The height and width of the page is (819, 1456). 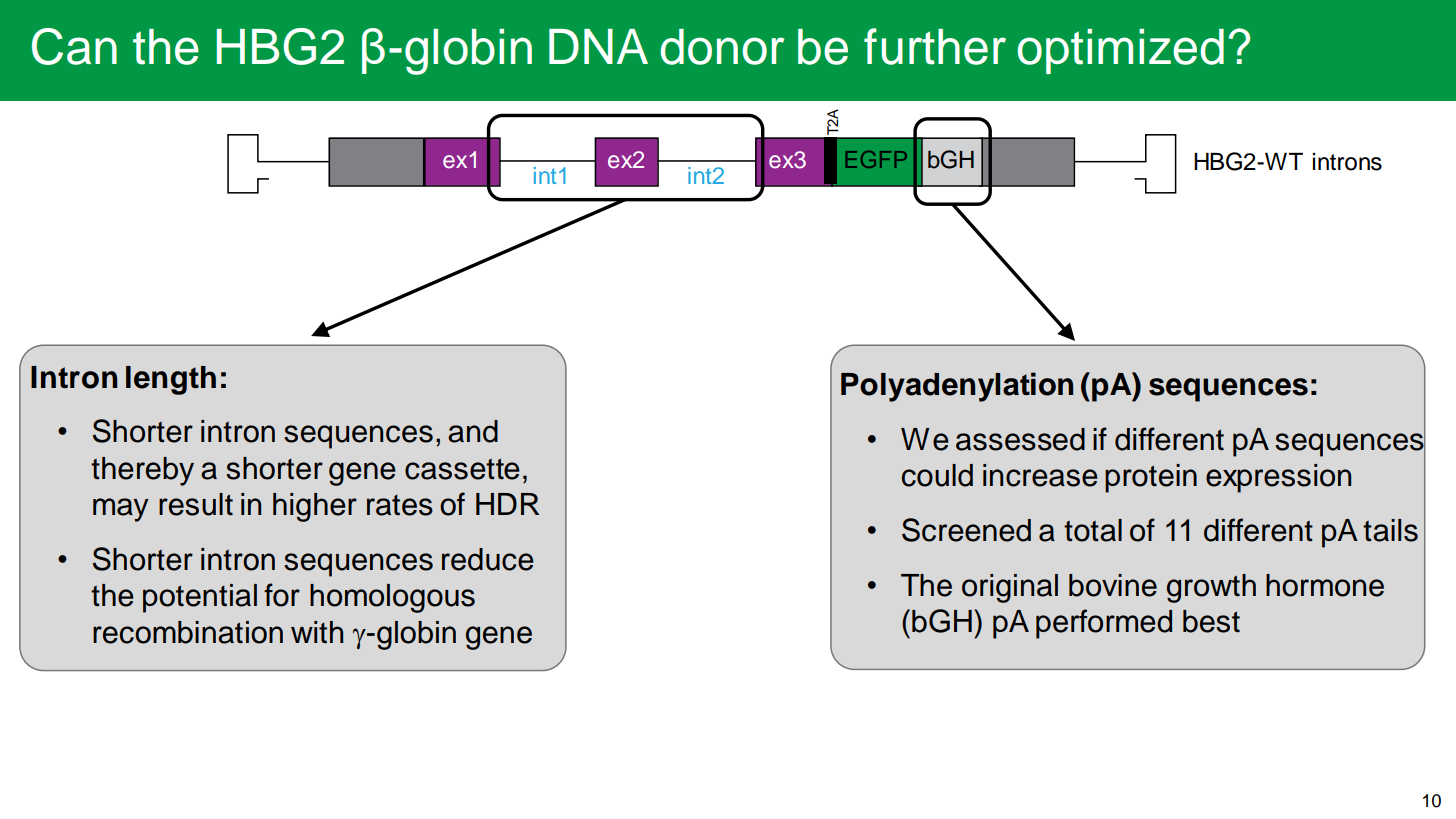 What do you see at coordinates (957, 387) in the page?
I see `Polyadenylation` at bounding box center [957, 387].
